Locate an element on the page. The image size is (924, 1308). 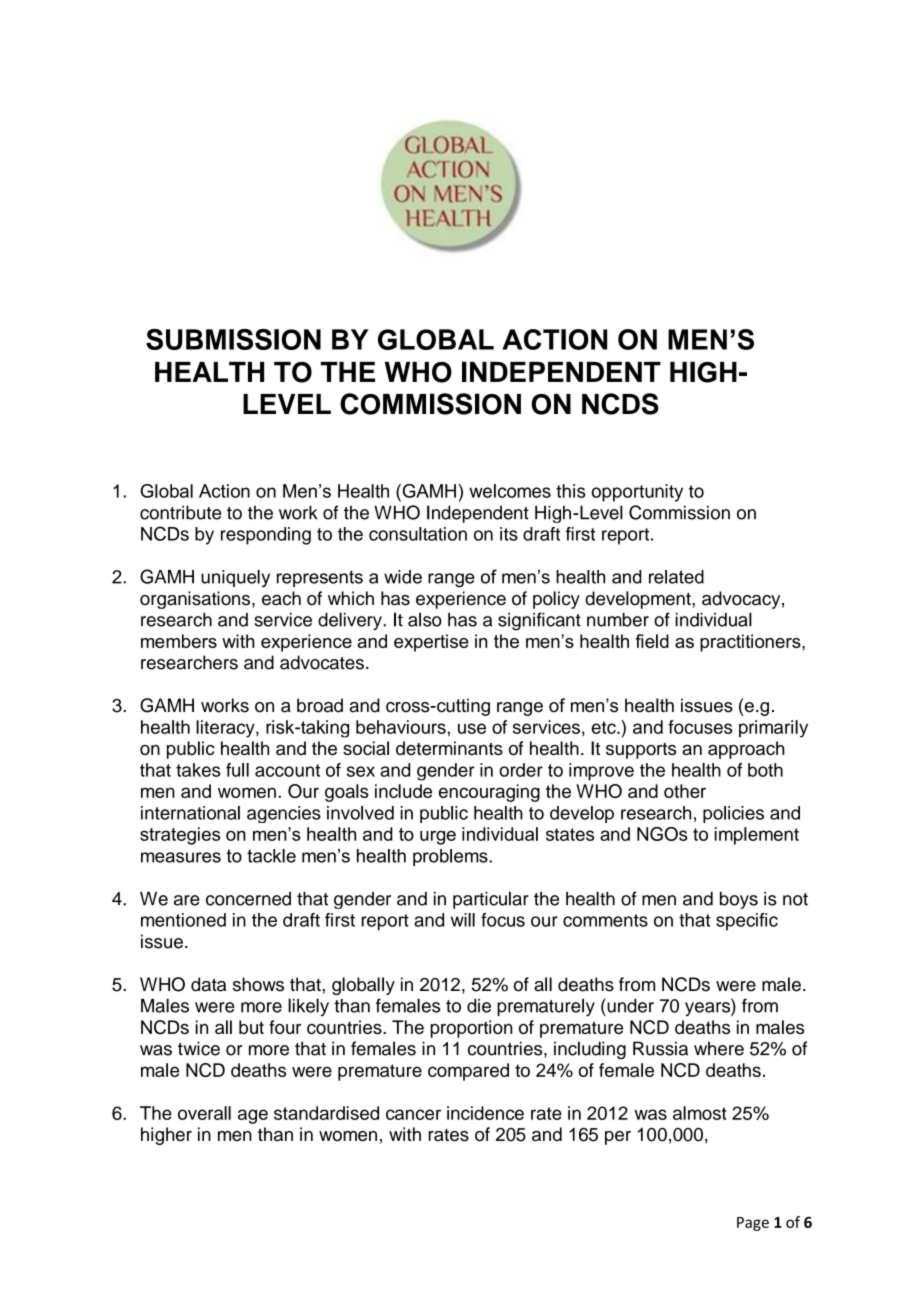
encouraging is located at coordinates (489, 793).
